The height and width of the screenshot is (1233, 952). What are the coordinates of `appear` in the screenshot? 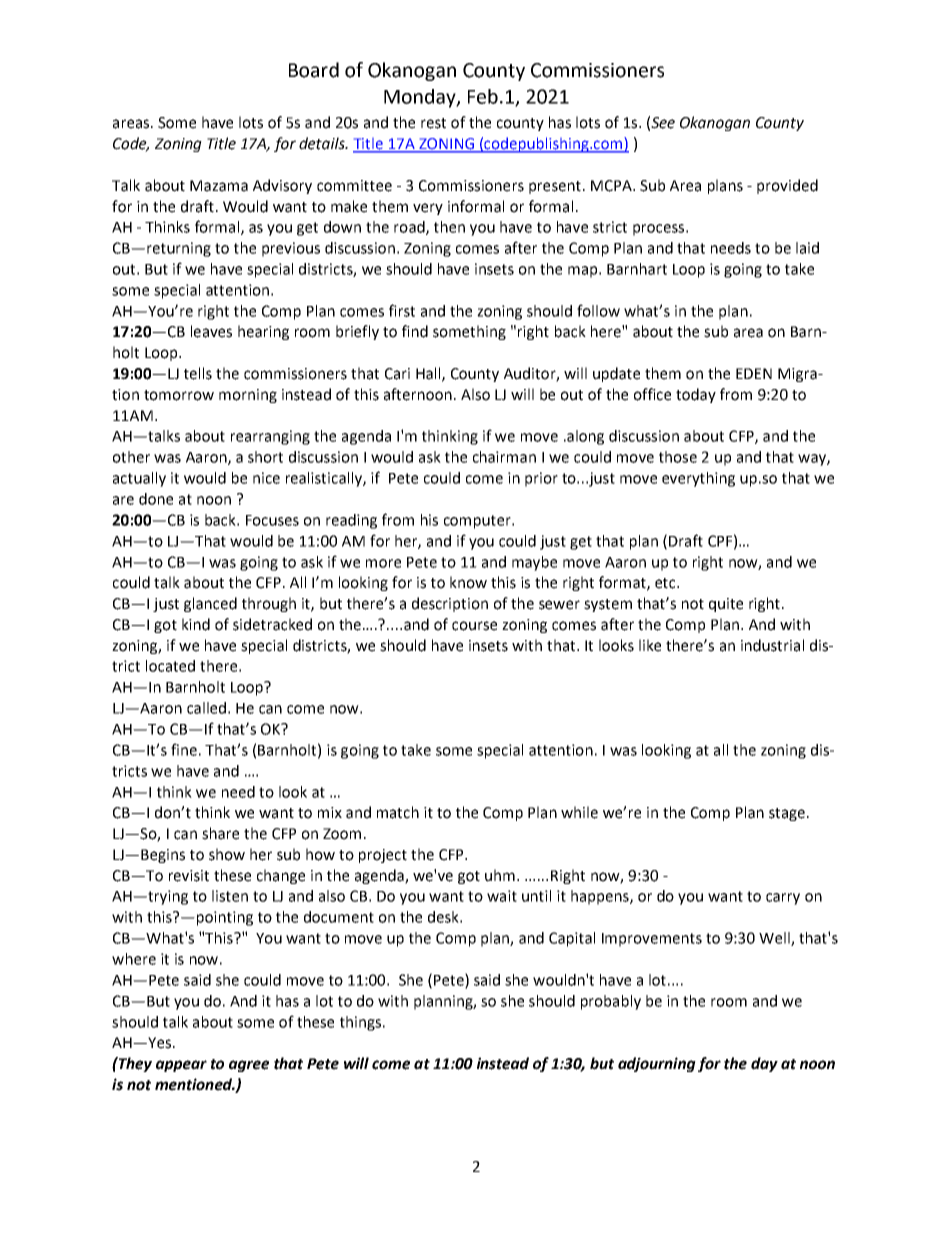 It's located at (181, 1066).
